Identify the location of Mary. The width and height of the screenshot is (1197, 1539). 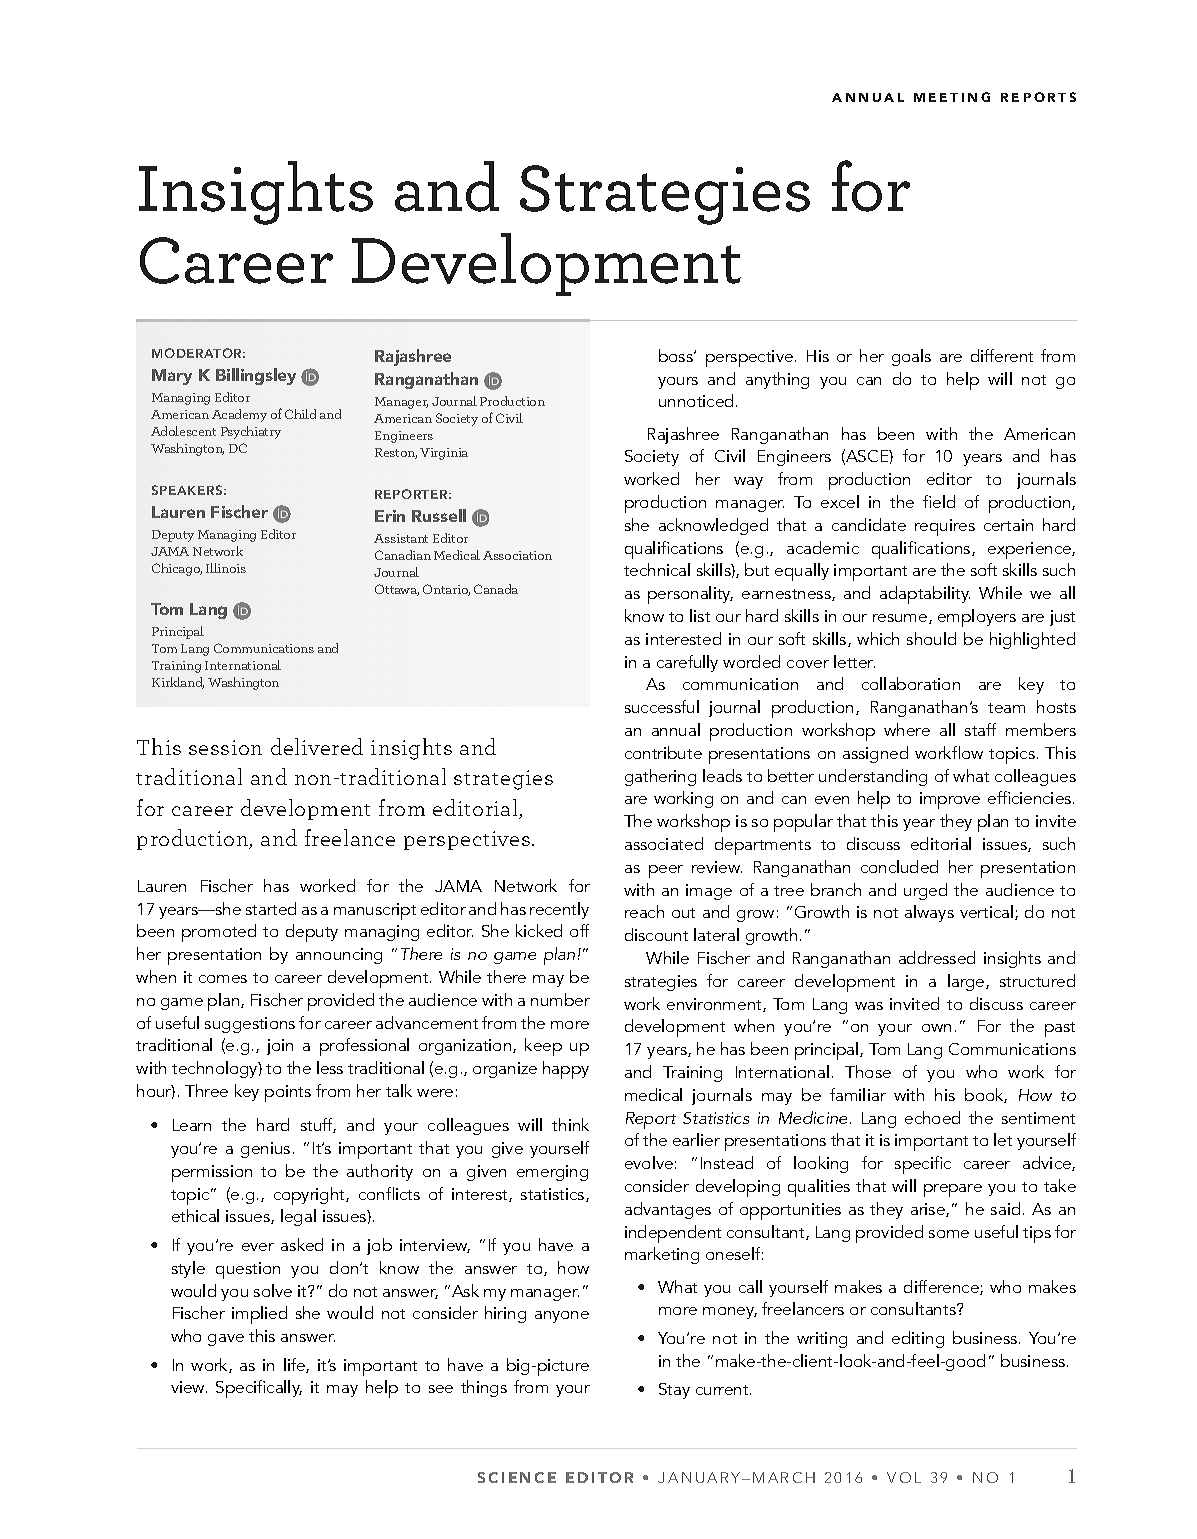
(172, 377).
